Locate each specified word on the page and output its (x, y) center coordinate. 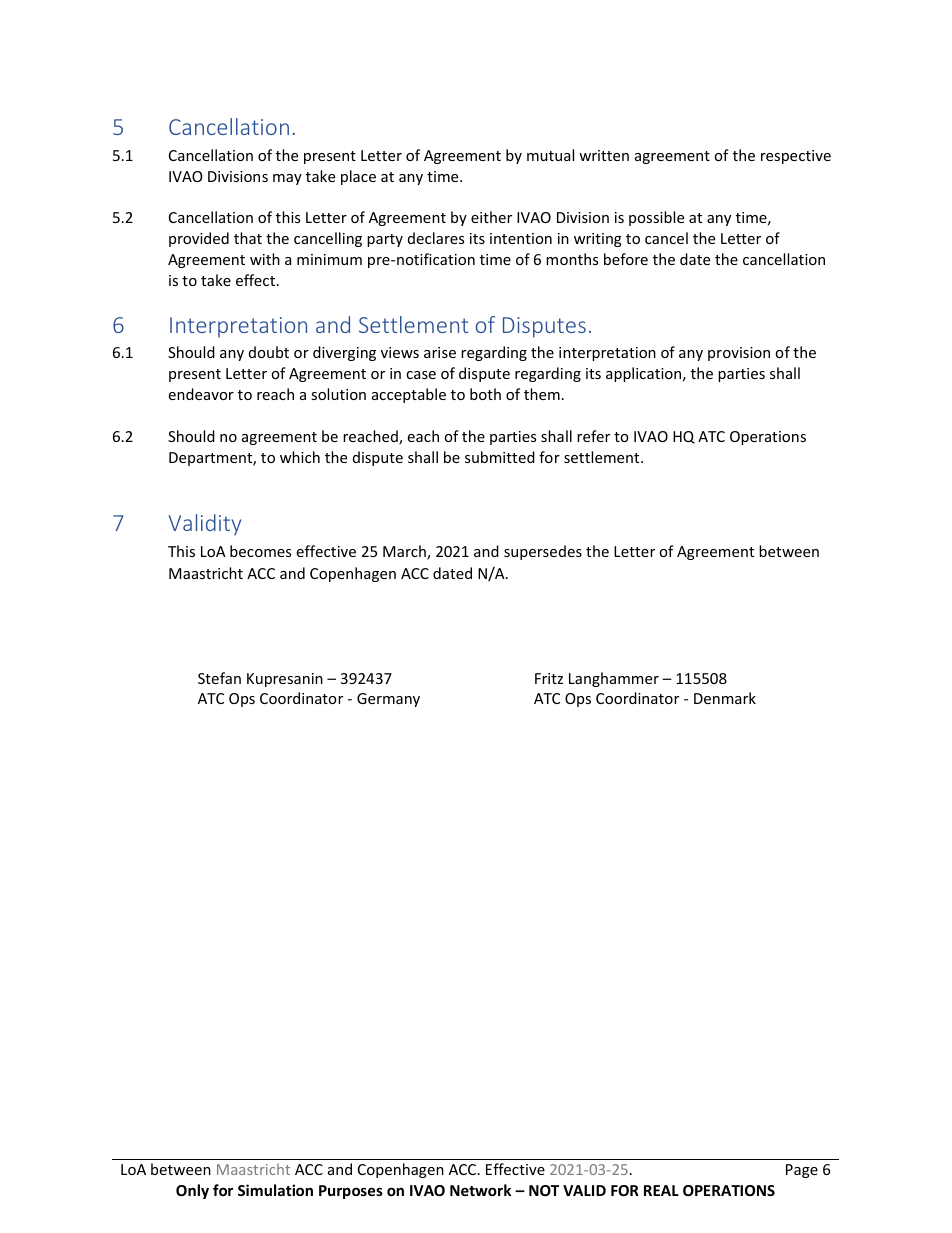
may (287, 179)
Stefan (219, 678)
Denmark (725, 698)
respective (796, 157)
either (491, 217)
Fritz (549, 678)
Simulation (275, 1190)
